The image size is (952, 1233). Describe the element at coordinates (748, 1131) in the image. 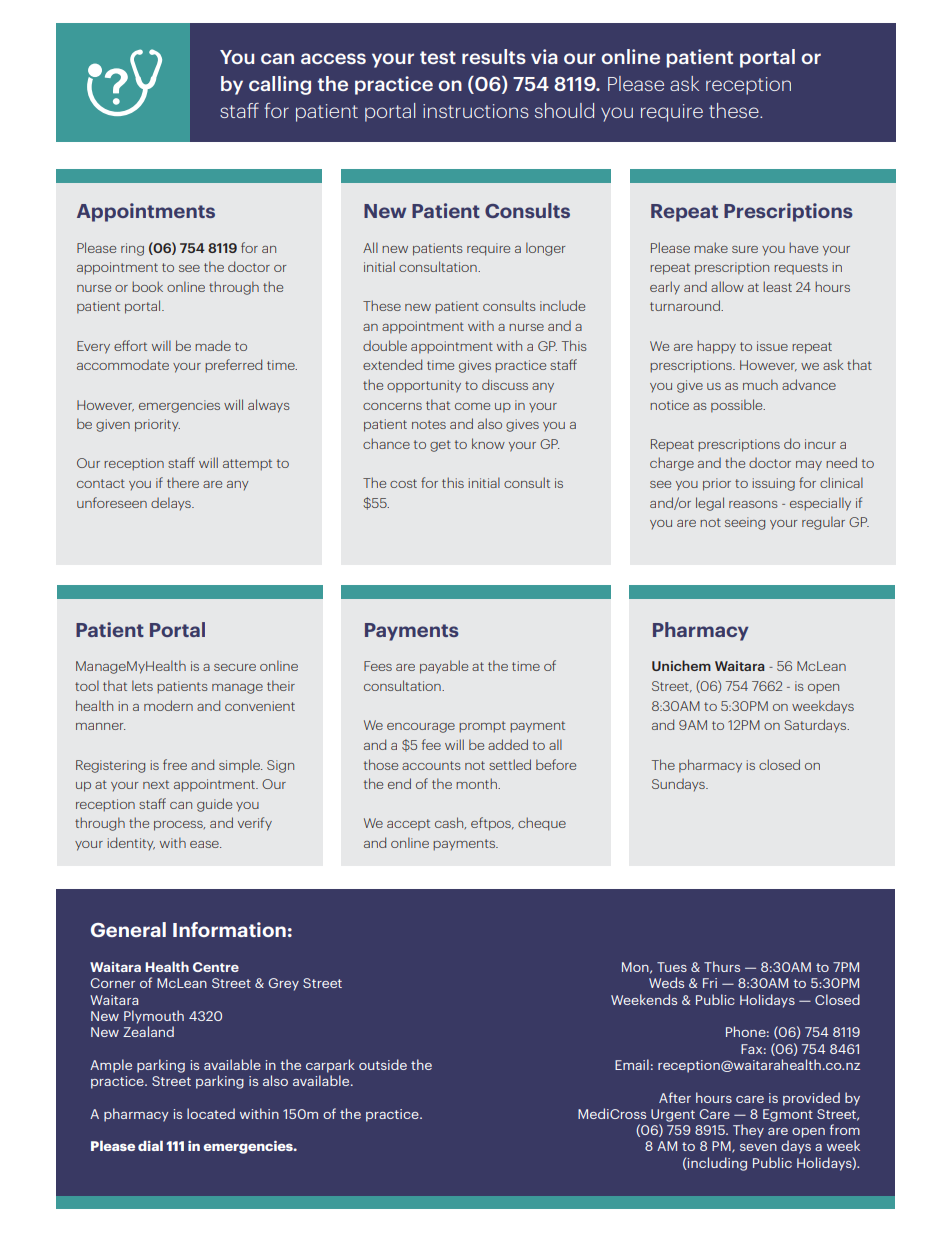

I see `They` at that location.
